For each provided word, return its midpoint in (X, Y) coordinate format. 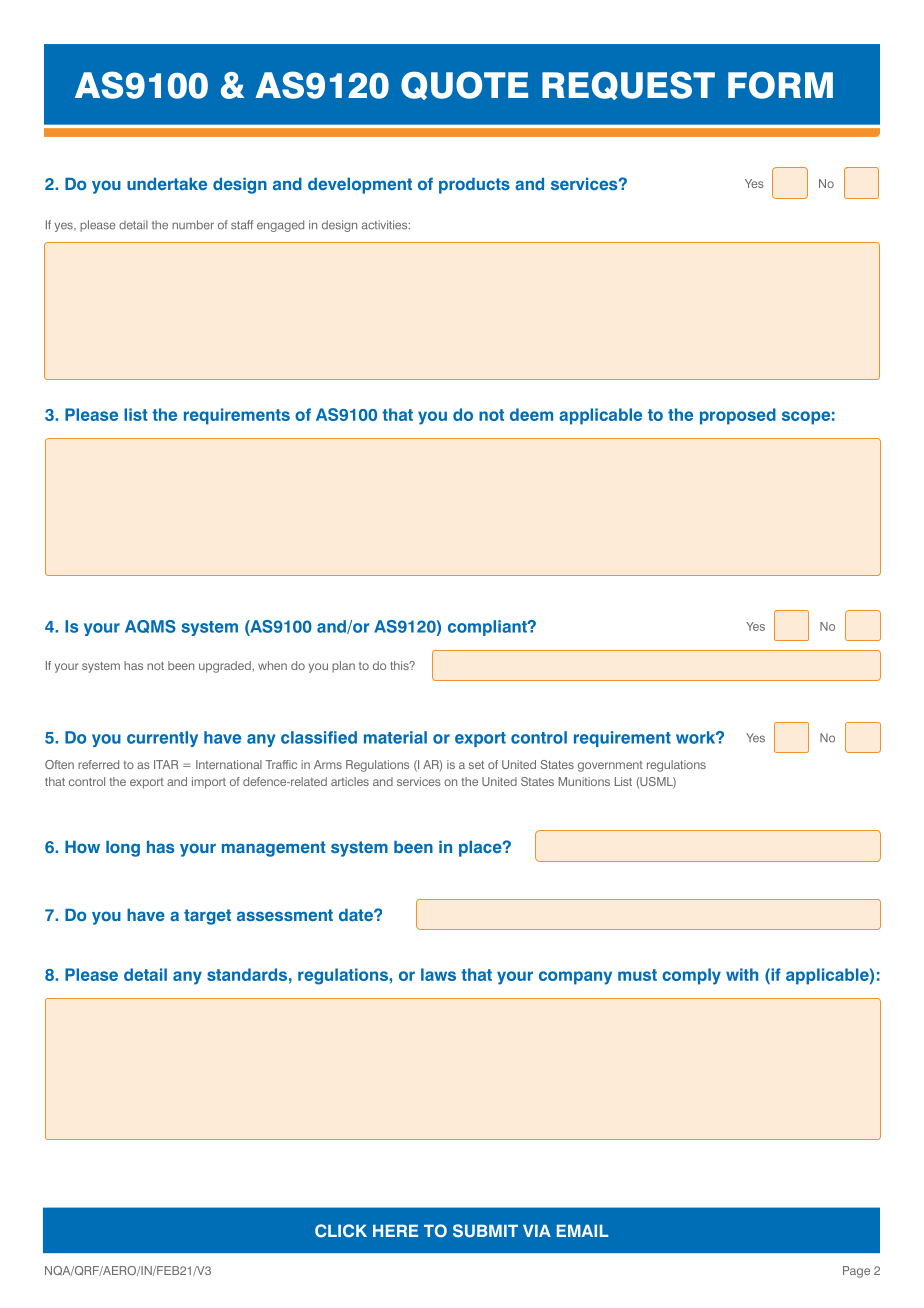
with (742, 974)
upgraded (226, 667)
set (476, 765)
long (123, 849)
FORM (780, 85)
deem (531, 414)
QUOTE (464, 85)
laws (438, 974)
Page (856, 1272)
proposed (738, 416)
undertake (167, 184)
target (207, 917)
